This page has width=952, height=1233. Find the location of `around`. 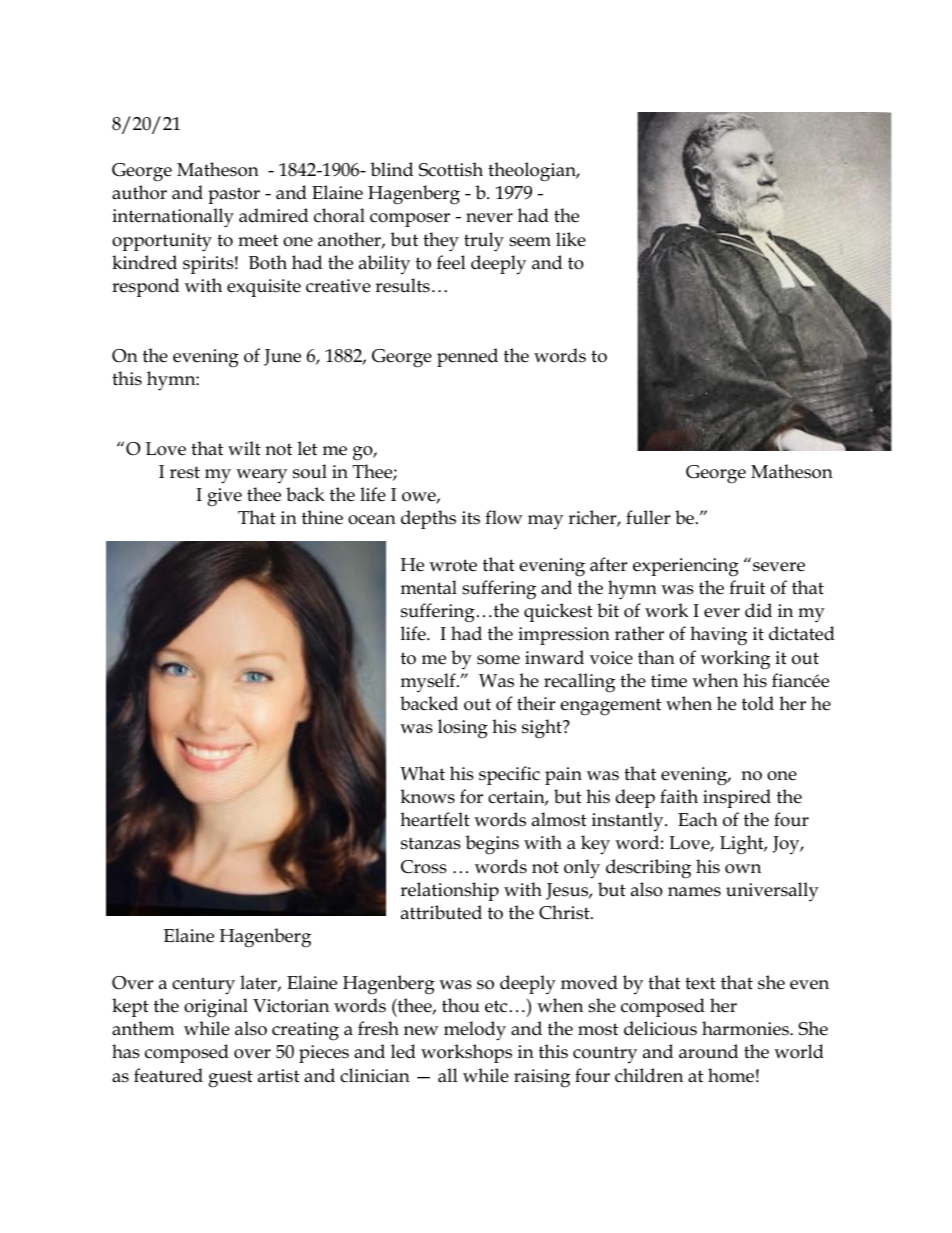

around is located at coordinates (708, 1051).
